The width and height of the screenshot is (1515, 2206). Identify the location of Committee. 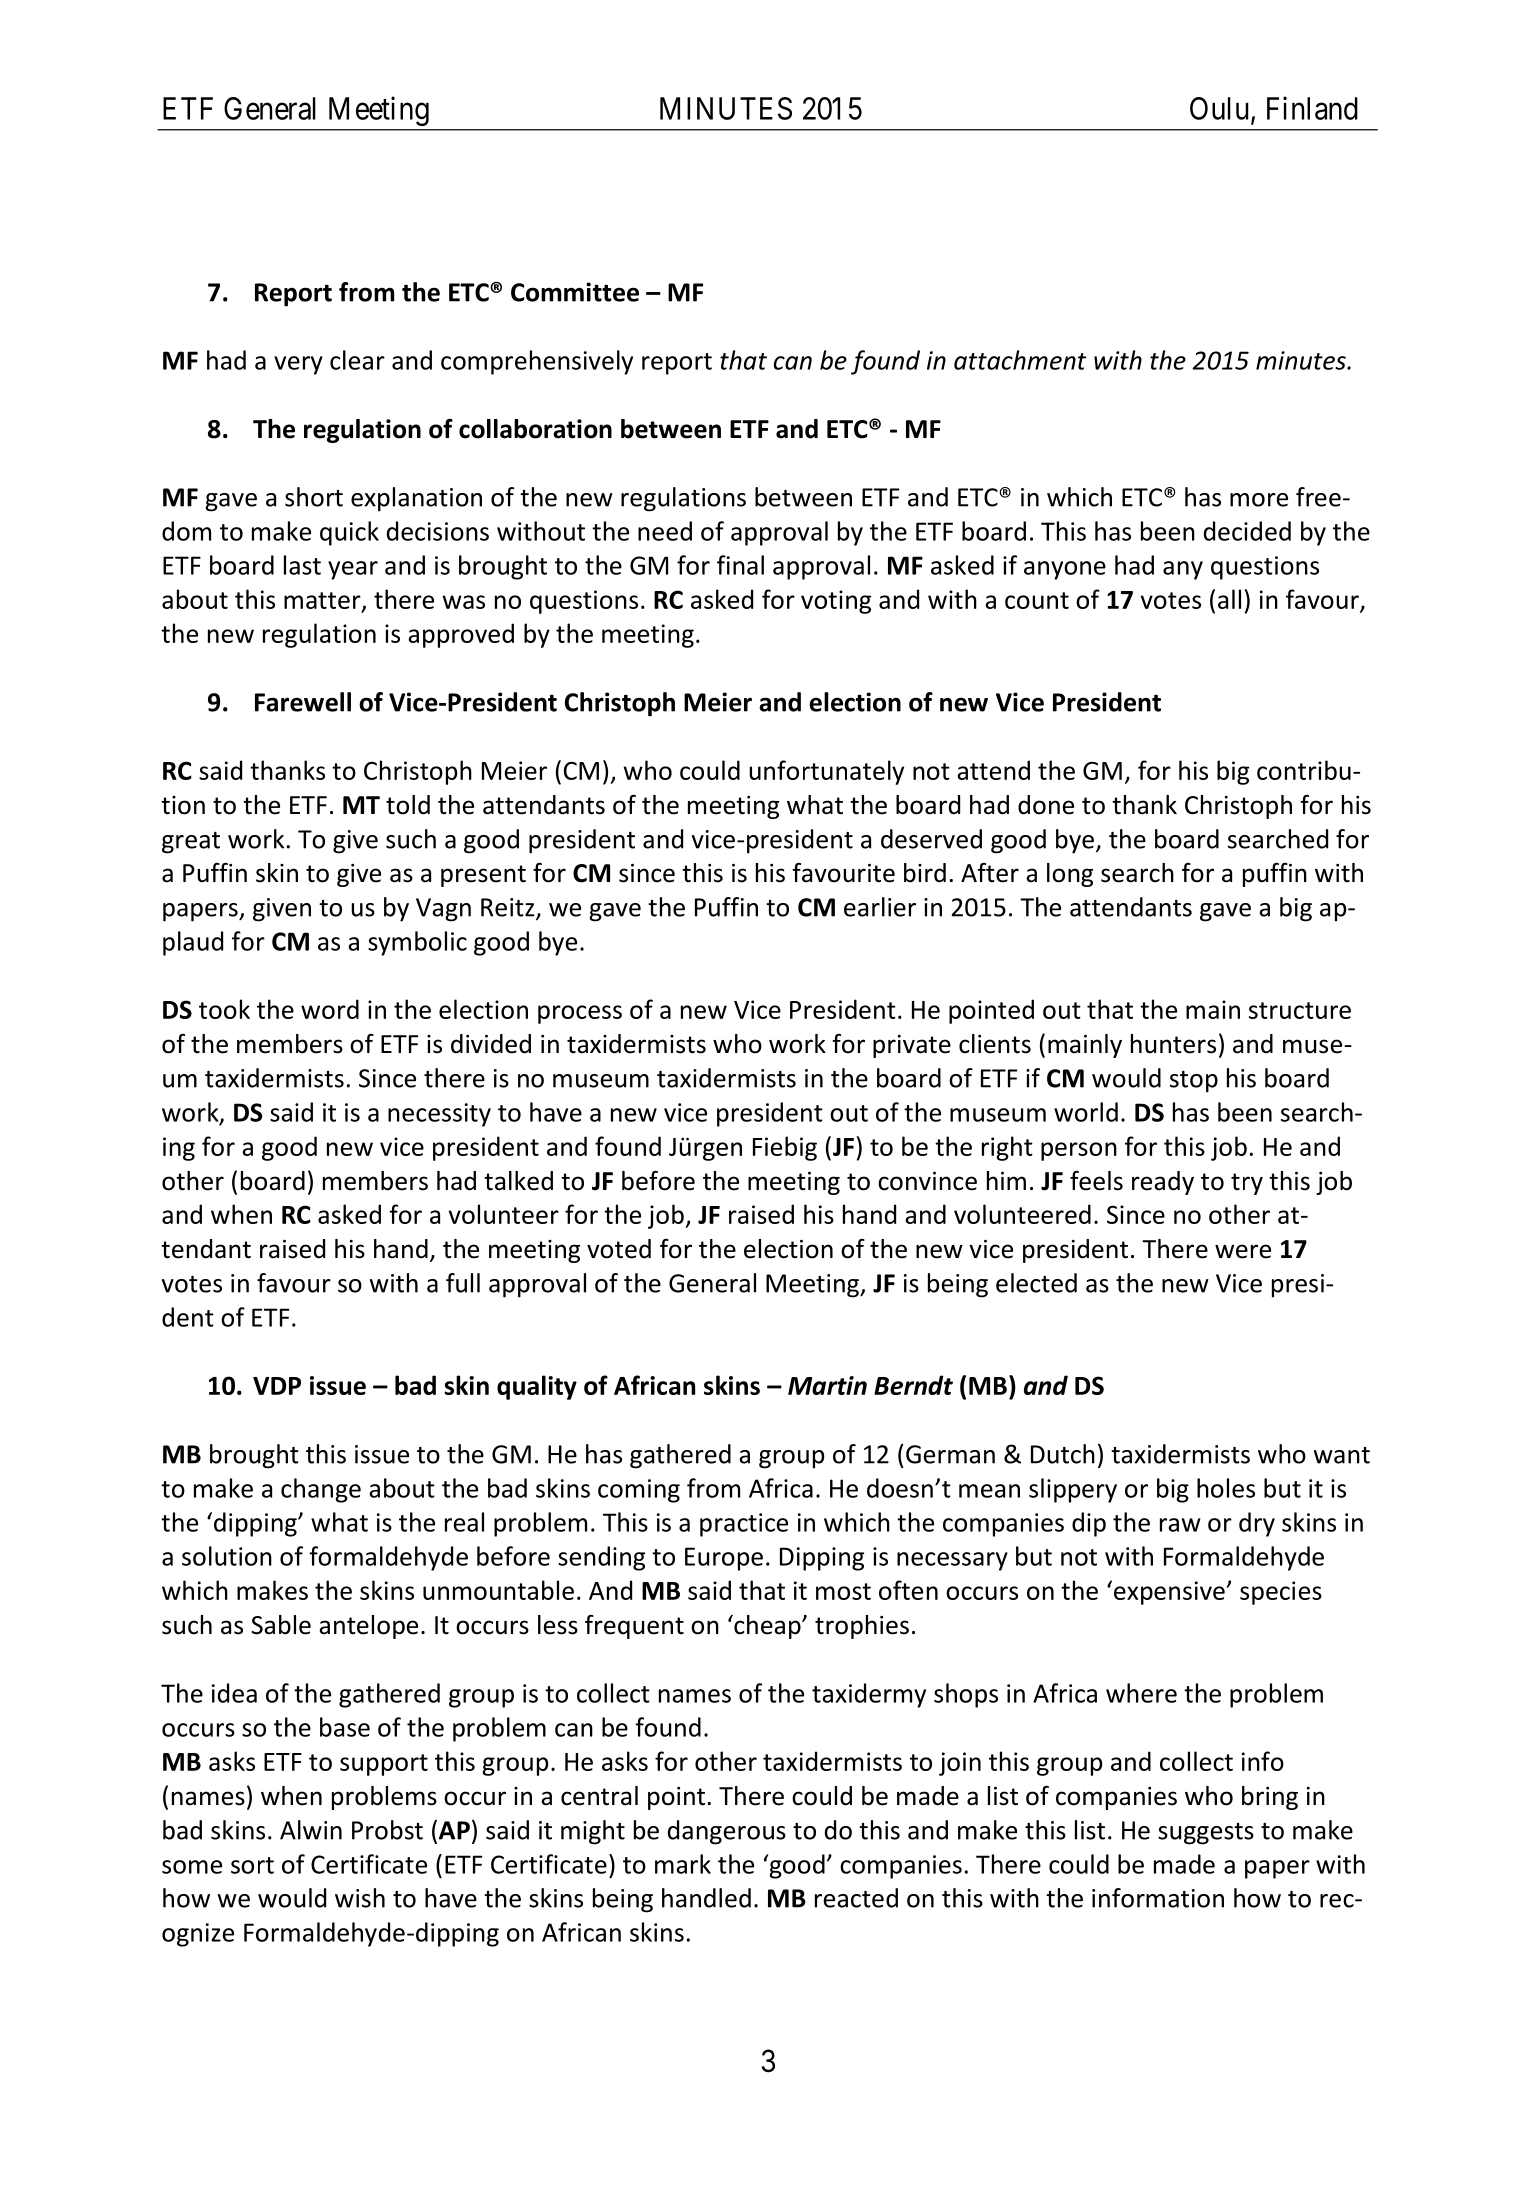
(575, 292).
